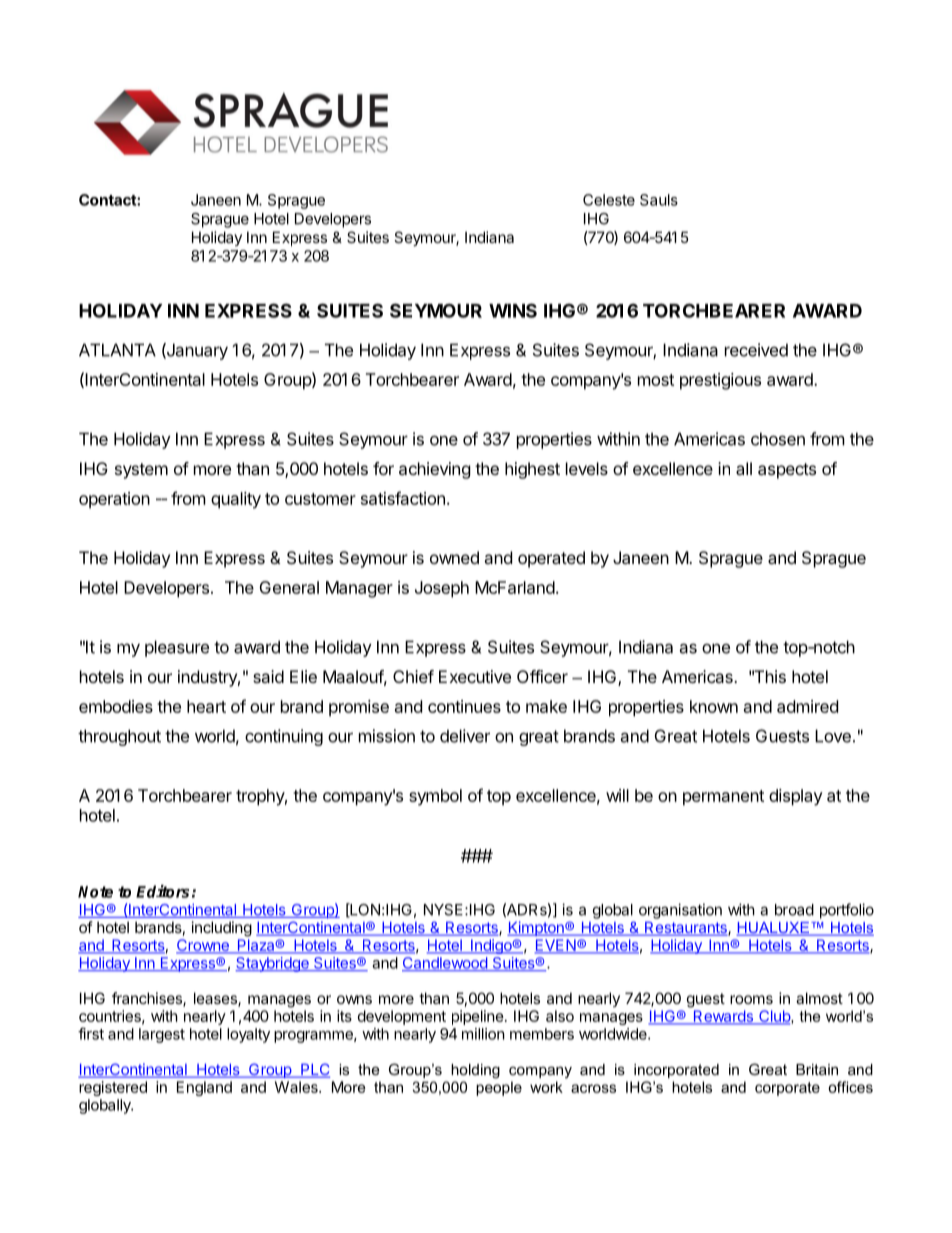 The image size is (952, 1233). Describe the element at coordinates (714, 706) in the screenshot. I see `known` at that location.
